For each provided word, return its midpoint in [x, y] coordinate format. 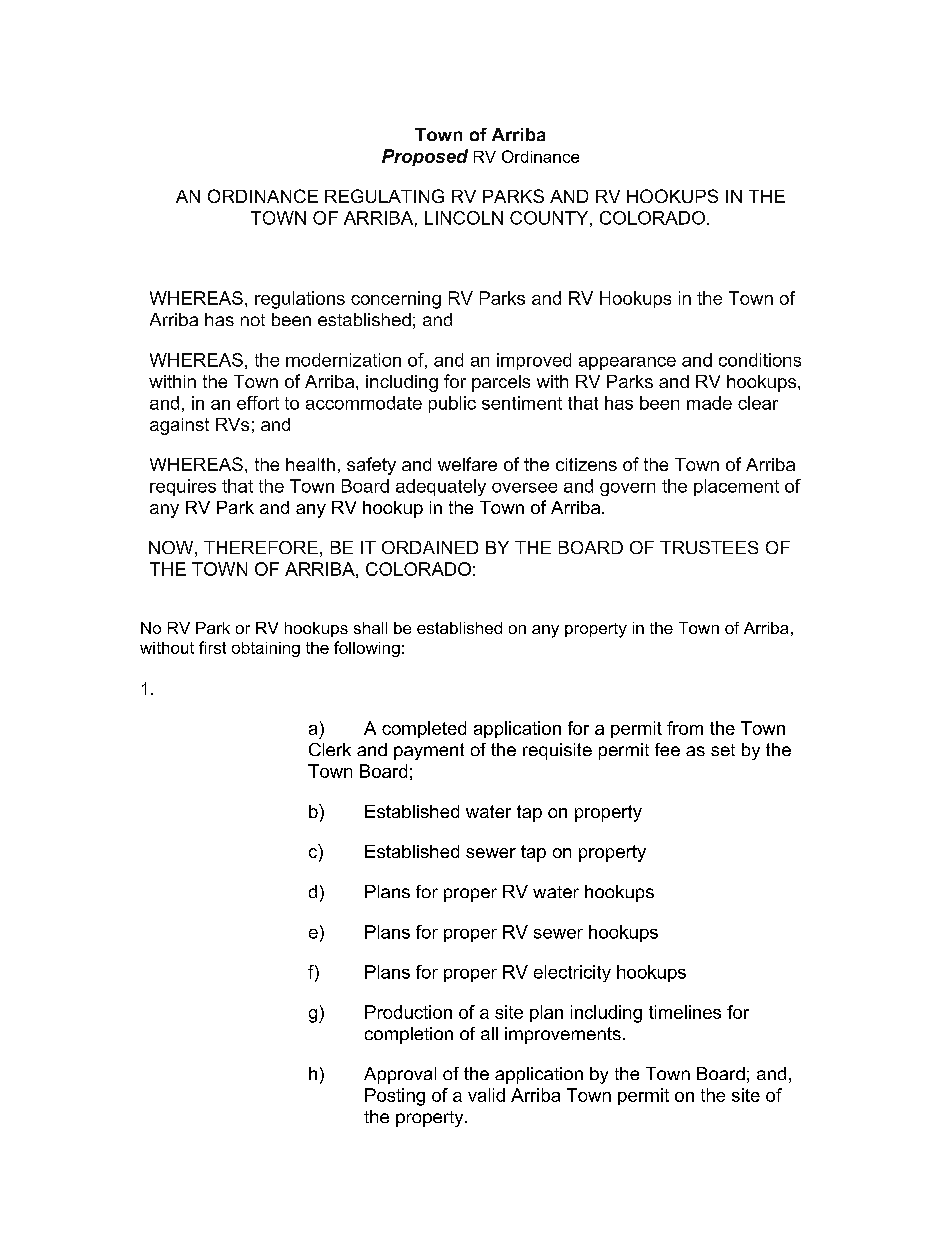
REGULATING [384, 196]
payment [429, 751]
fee [667, 749]
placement [736, 487]
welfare [467, 464]
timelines [685, 1012]
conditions [760, 360]
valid [486, 1095]
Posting [395, 1097]
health [310, 464]
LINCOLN [464, 218]
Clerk [330, 749]
